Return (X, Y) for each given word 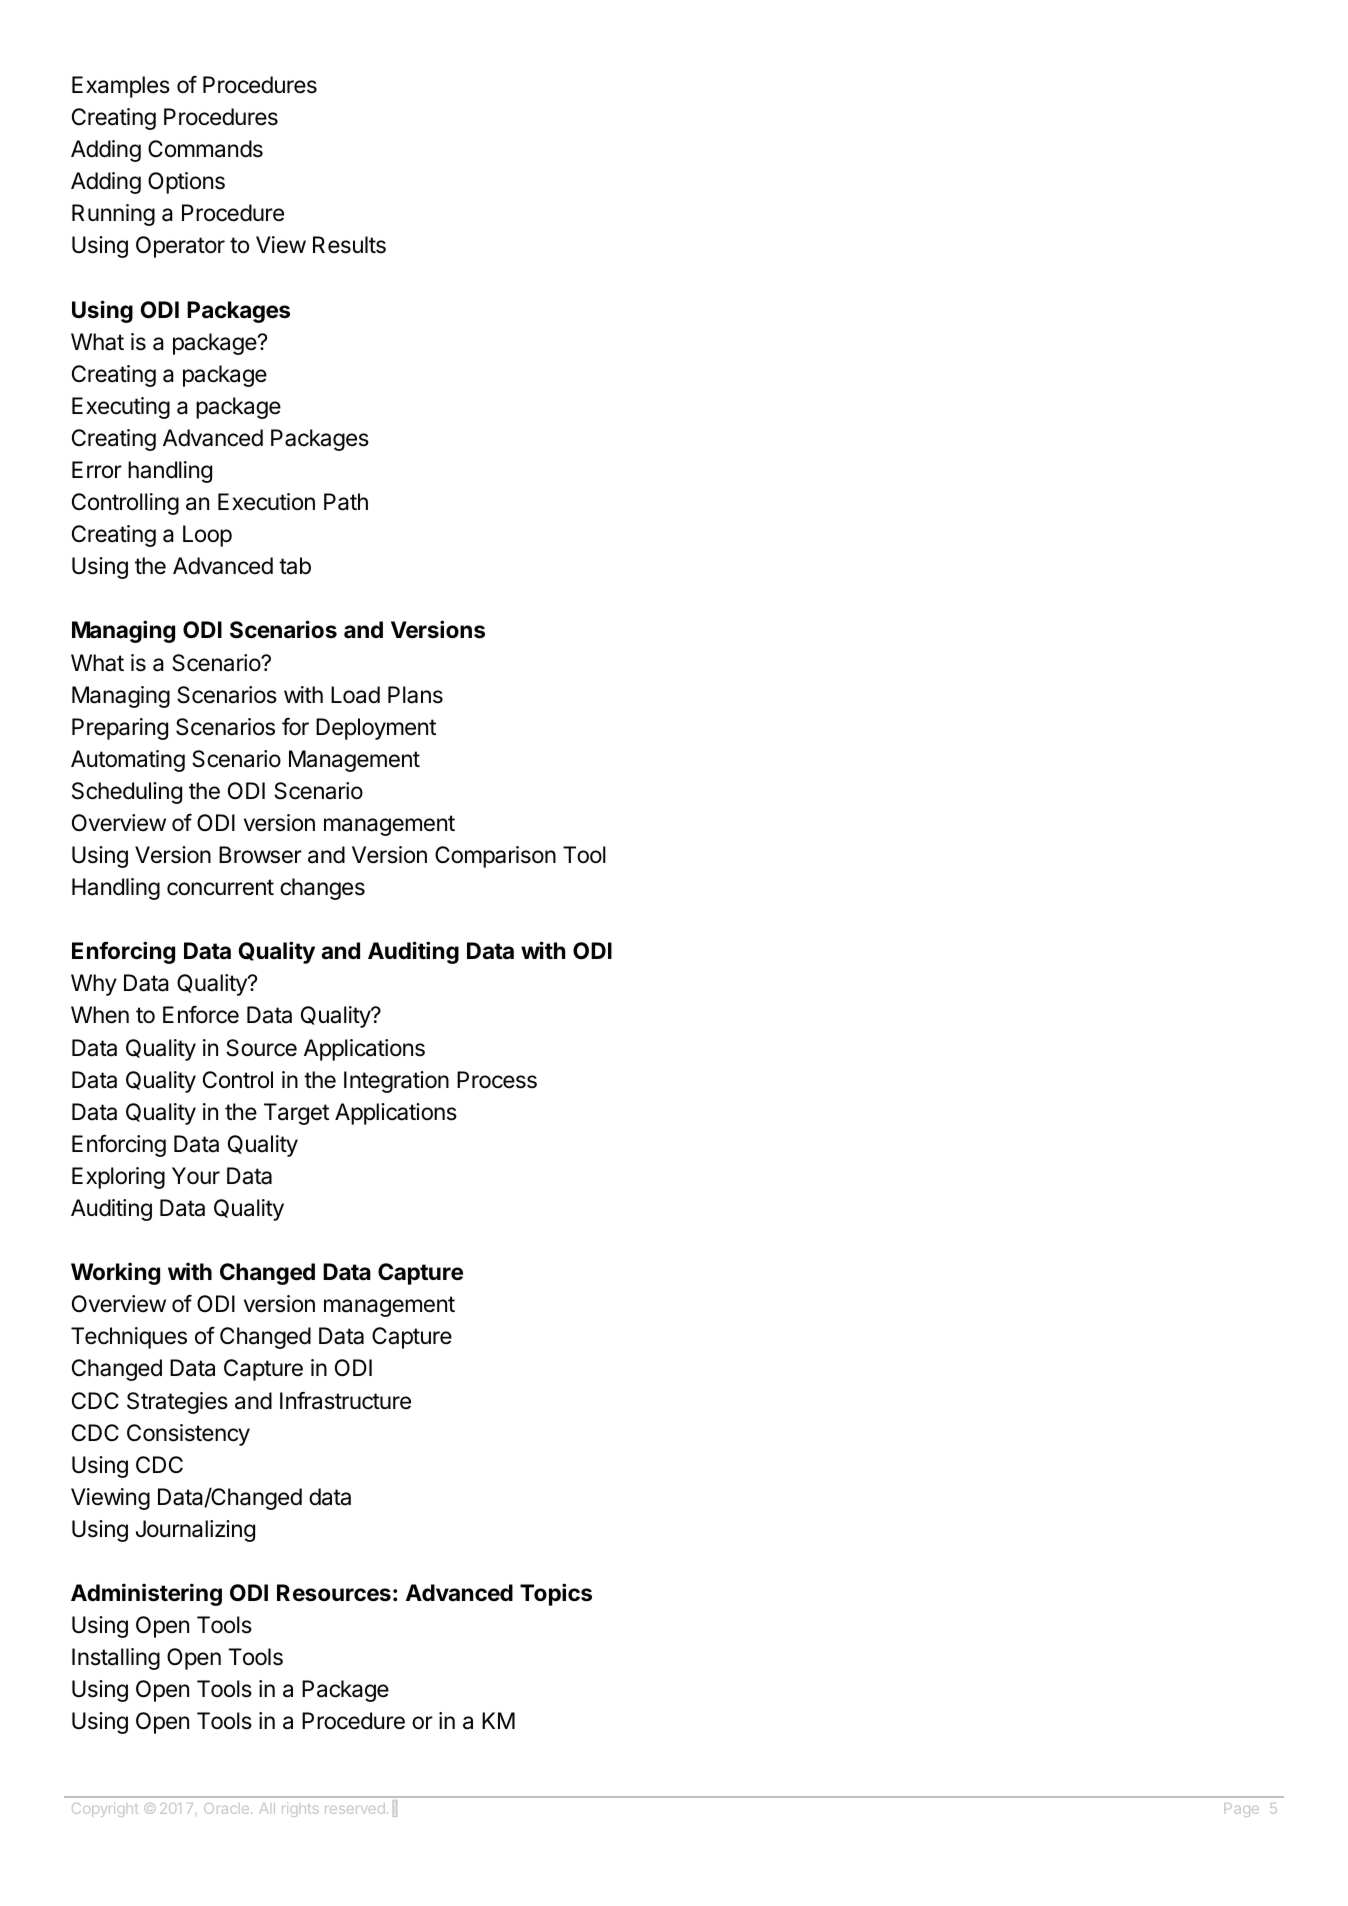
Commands (205, 149)
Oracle (228, 1808)
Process (497, 1080)
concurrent (220, 887)
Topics (556, 1594)
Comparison (495, 857)
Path (346, 502)
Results (349, 245)
